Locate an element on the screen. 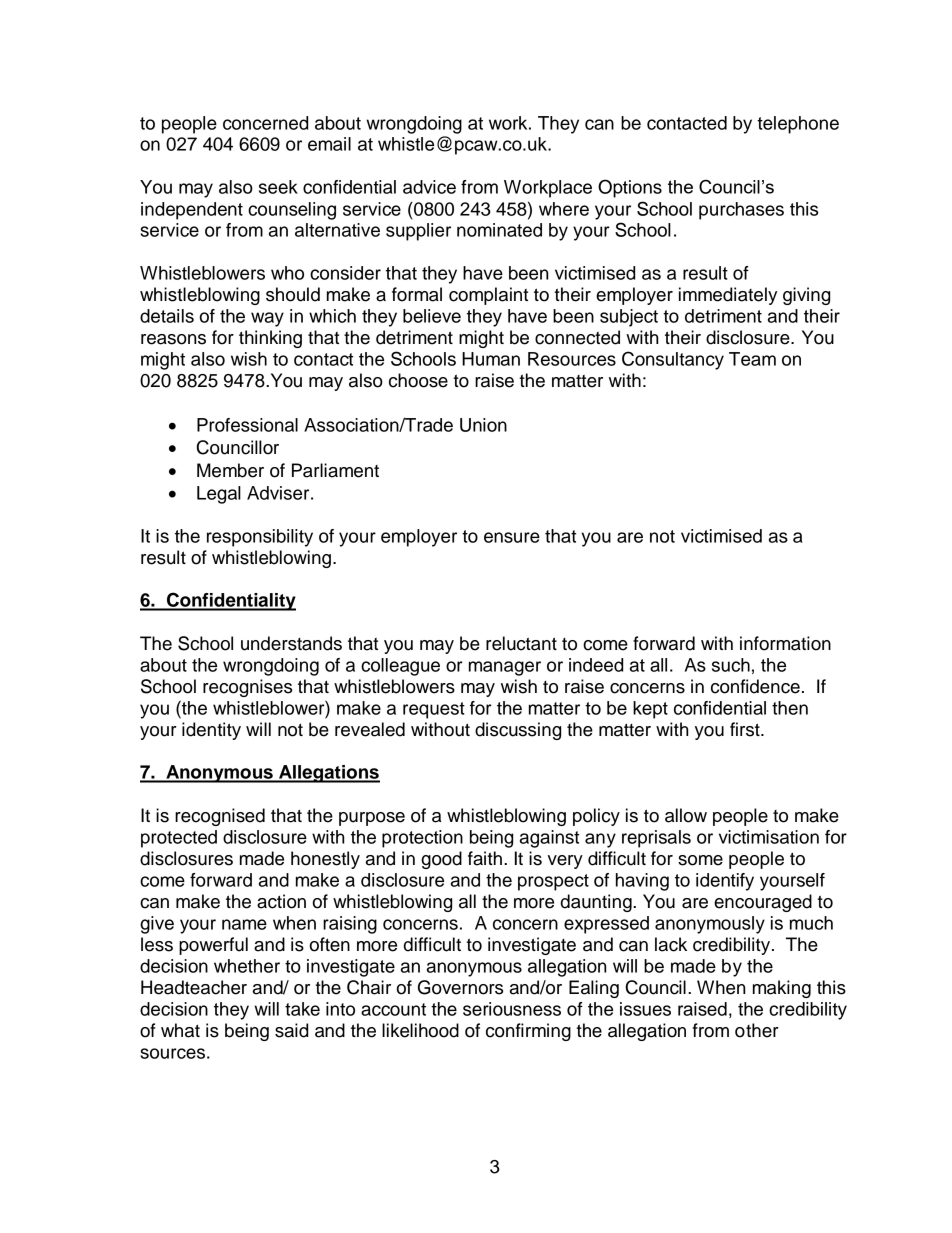 This screenshot has width=952, height=1233. seek is located at coordinates (278, 187).
